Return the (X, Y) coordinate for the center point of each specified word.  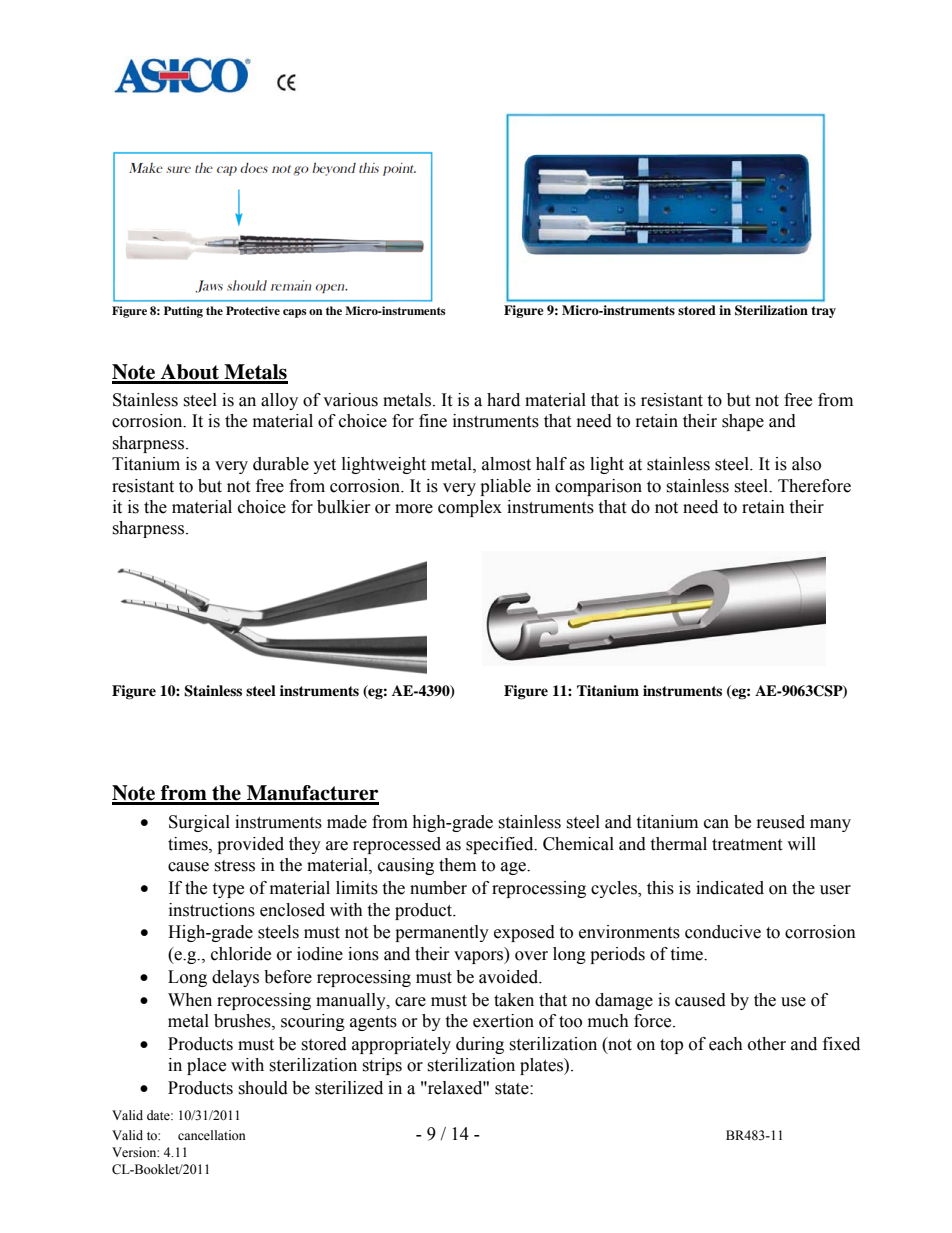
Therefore (814, 486)
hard (503, 400)
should (263, 1088)
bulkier (344, 507)
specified (501, 845)
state (513, 1089)
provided (250, 845)
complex (470, 508)
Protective (253, 310)
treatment (747, 845)
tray (823, 312)
